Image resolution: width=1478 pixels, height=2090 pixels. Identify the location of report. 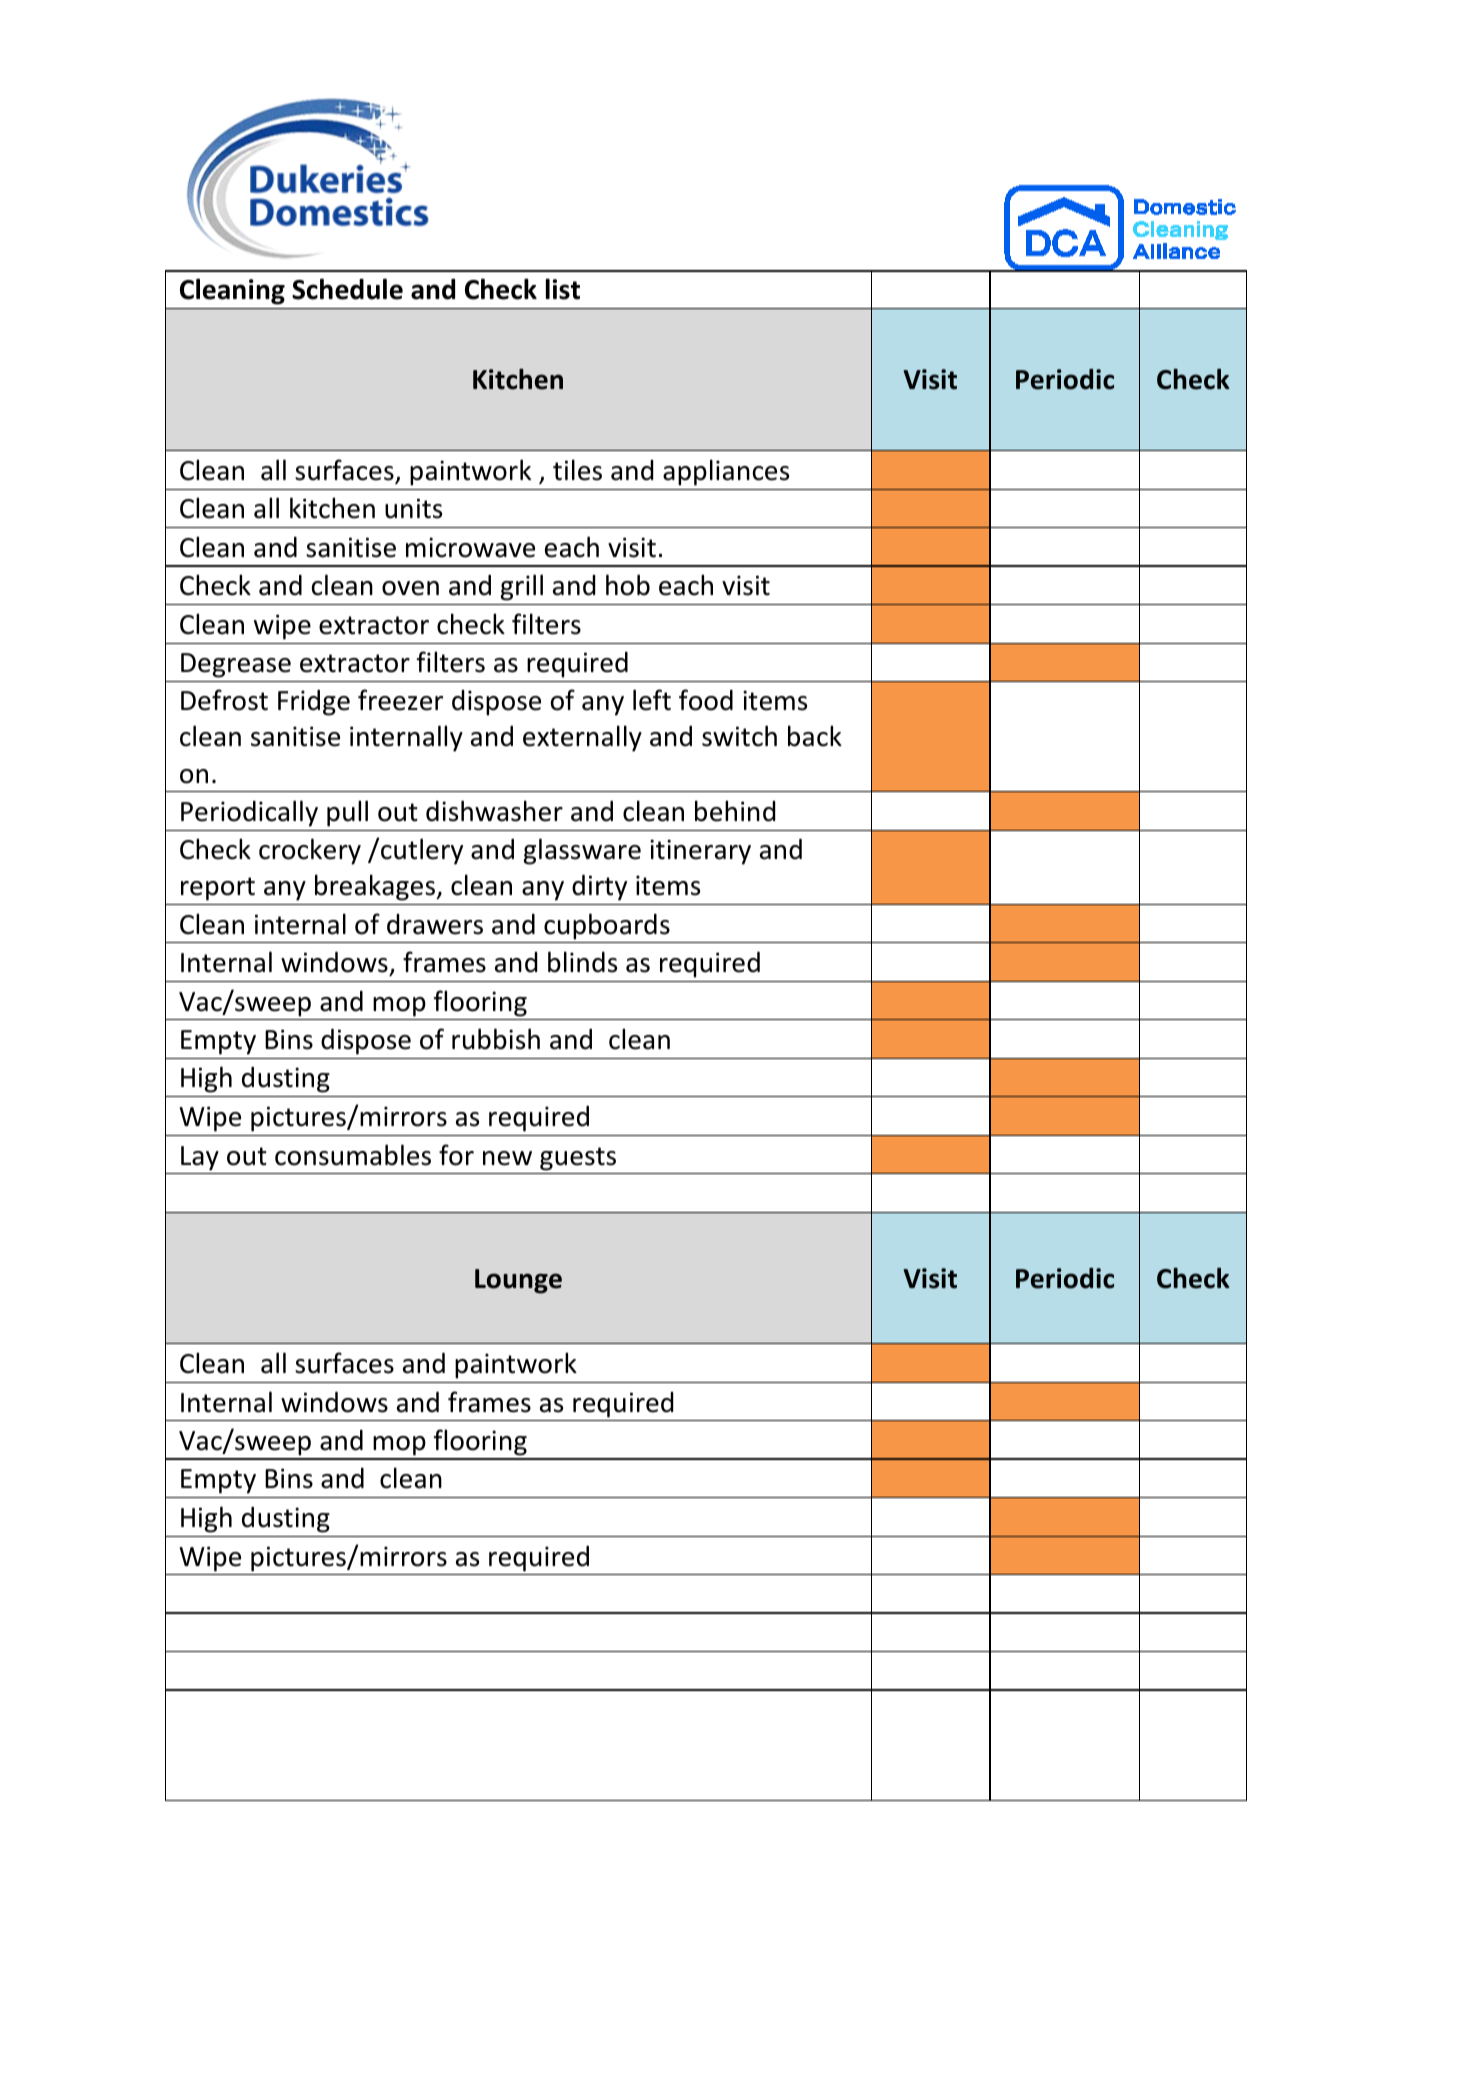
(218, 889).
